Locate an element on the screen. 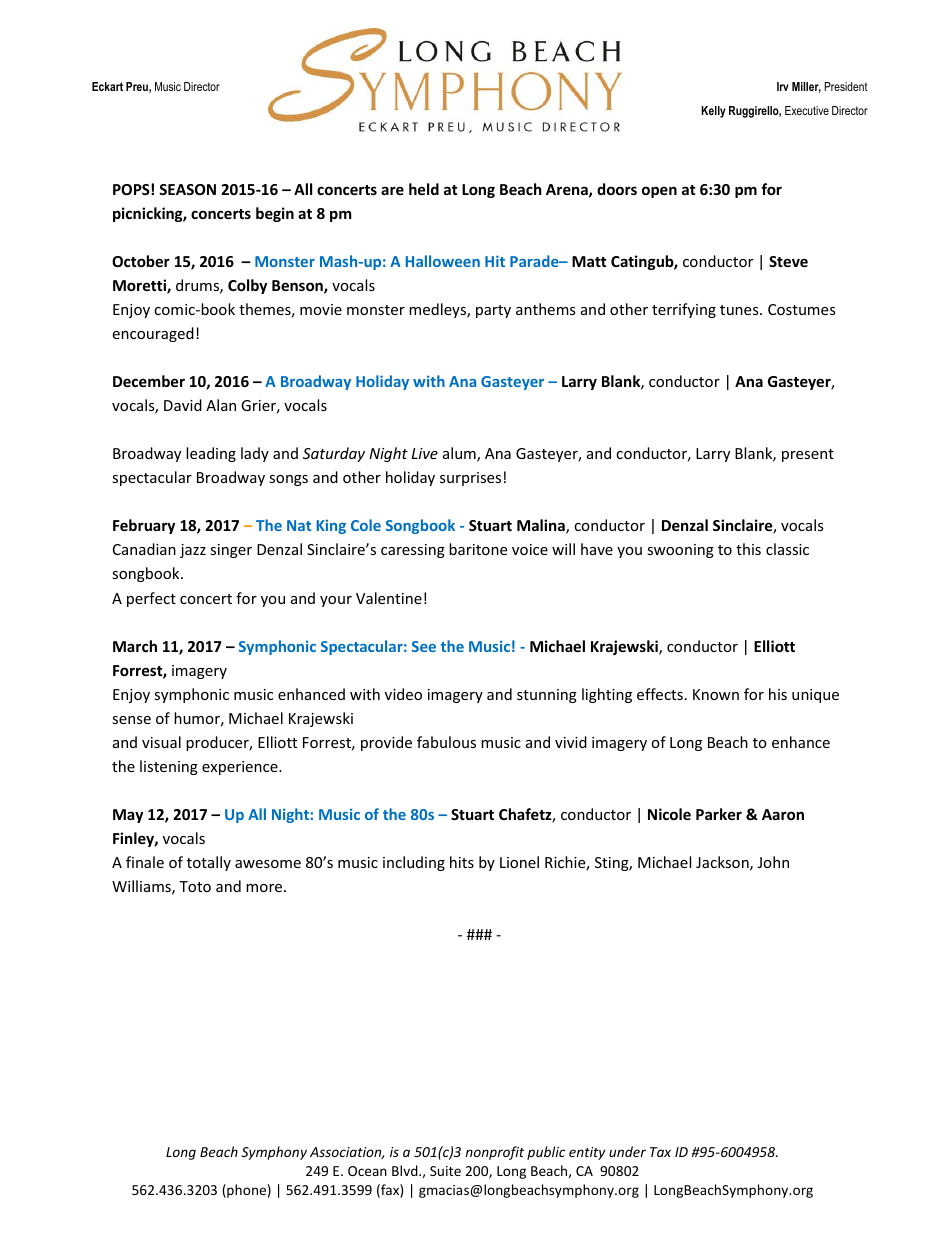 The image size is (952, 1233). hits is located at coordinates (462, 862).
